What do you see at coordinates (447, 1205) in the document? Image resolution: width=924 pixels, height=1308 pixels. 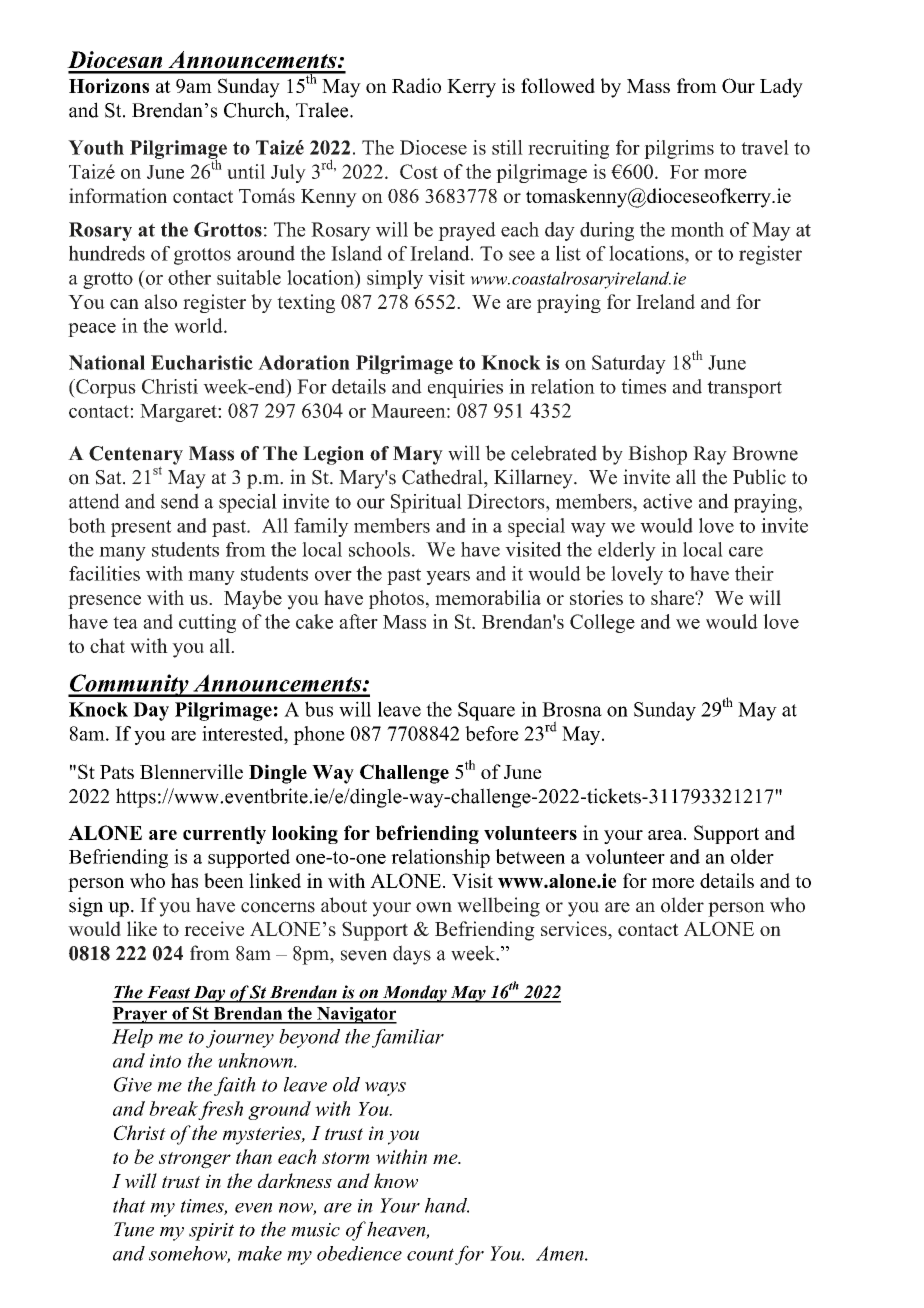 I see `hand` at bounding box center [447, 1205].
